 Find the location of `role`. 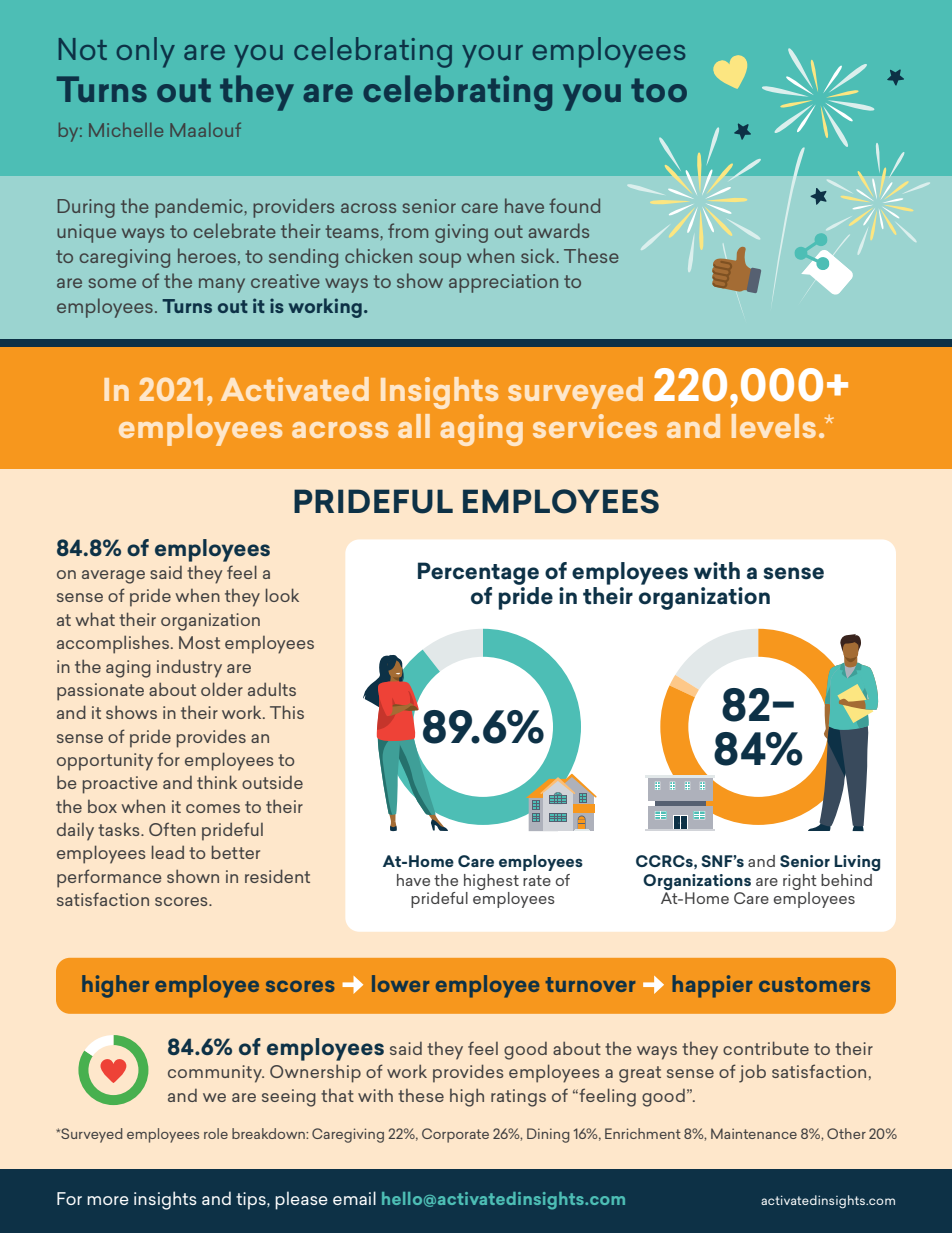

role is located at coordinates (216, 1133).
